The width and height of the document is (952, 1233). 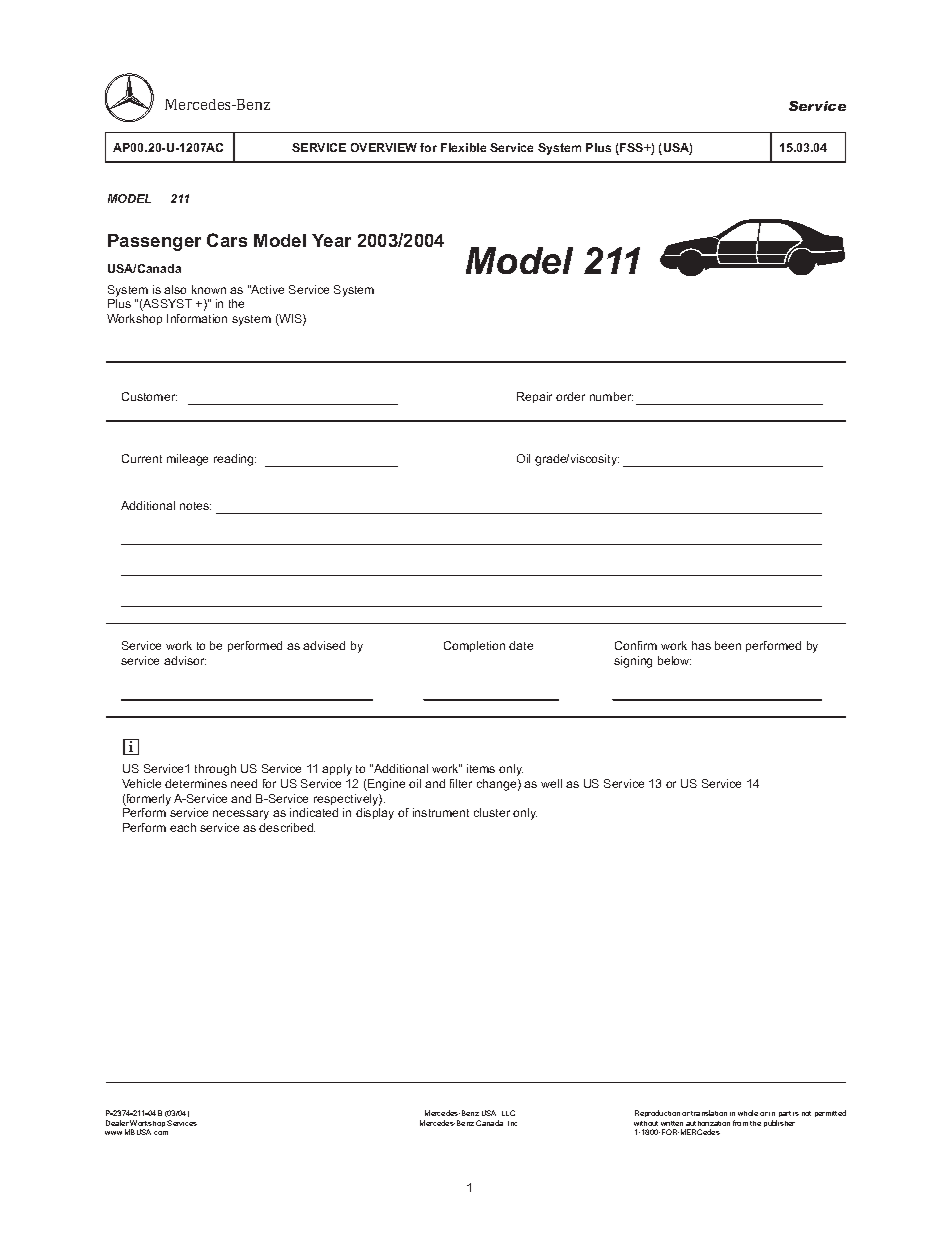 What do you see at coordinates (117, 1123) in the document?
I see `Dealer` at bounding box center [117, 1123].
